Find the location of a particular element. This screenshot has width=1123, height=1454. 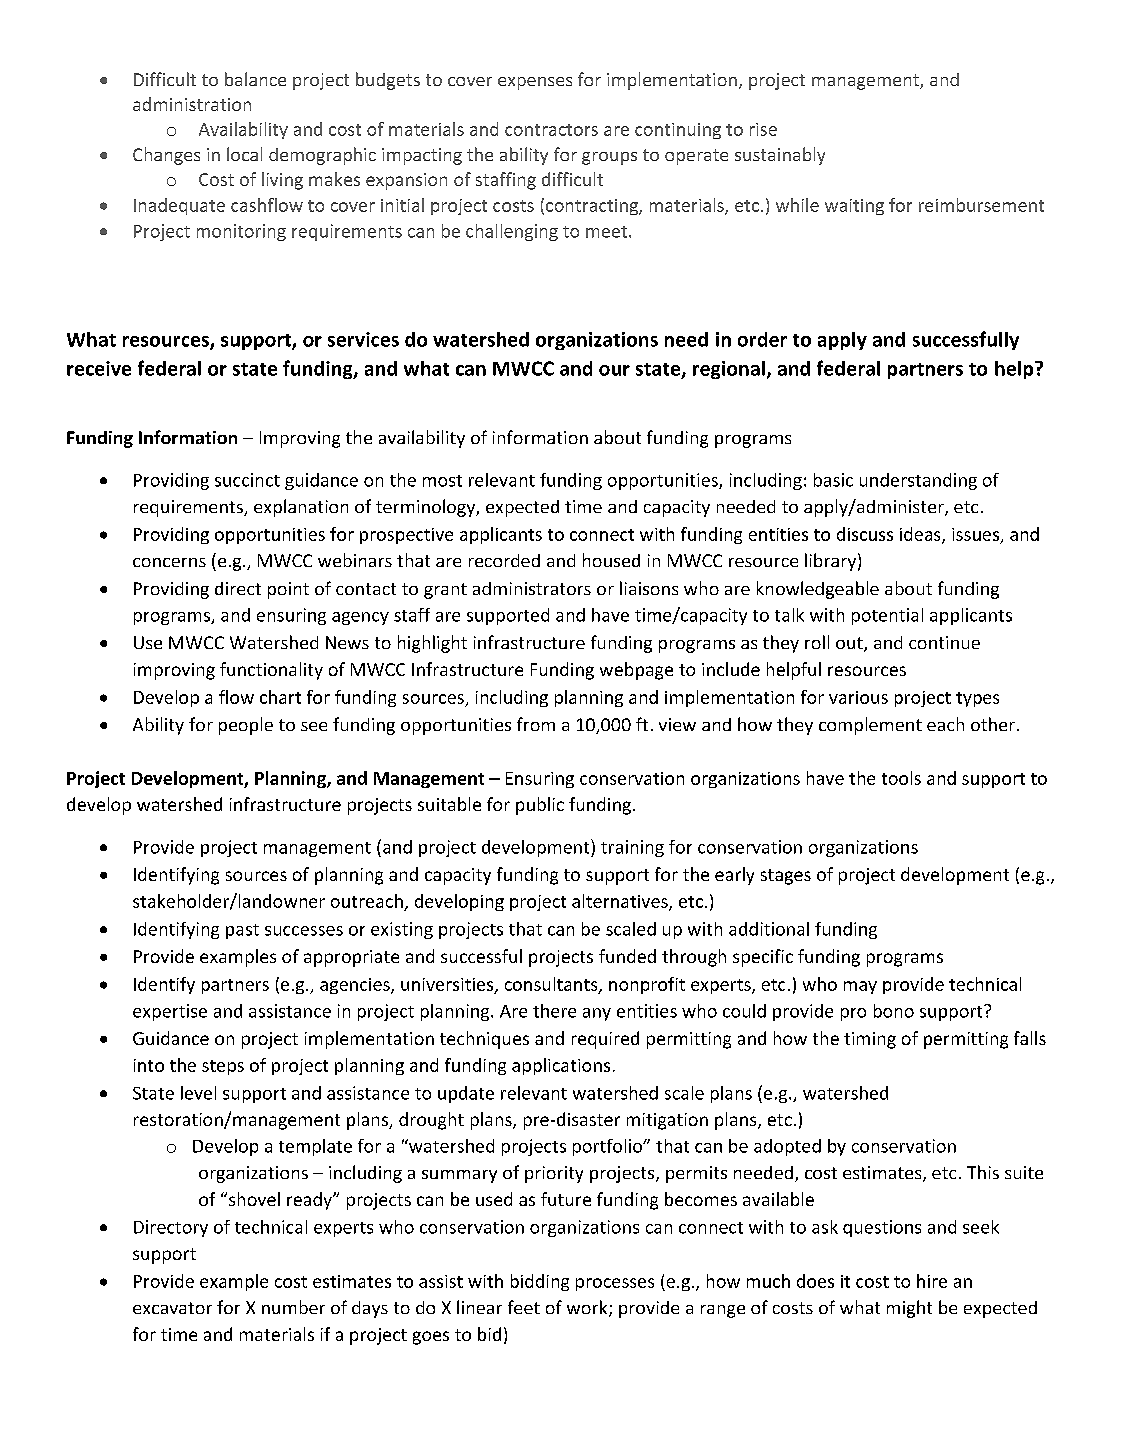

may is located at coordinates (860, 987).
